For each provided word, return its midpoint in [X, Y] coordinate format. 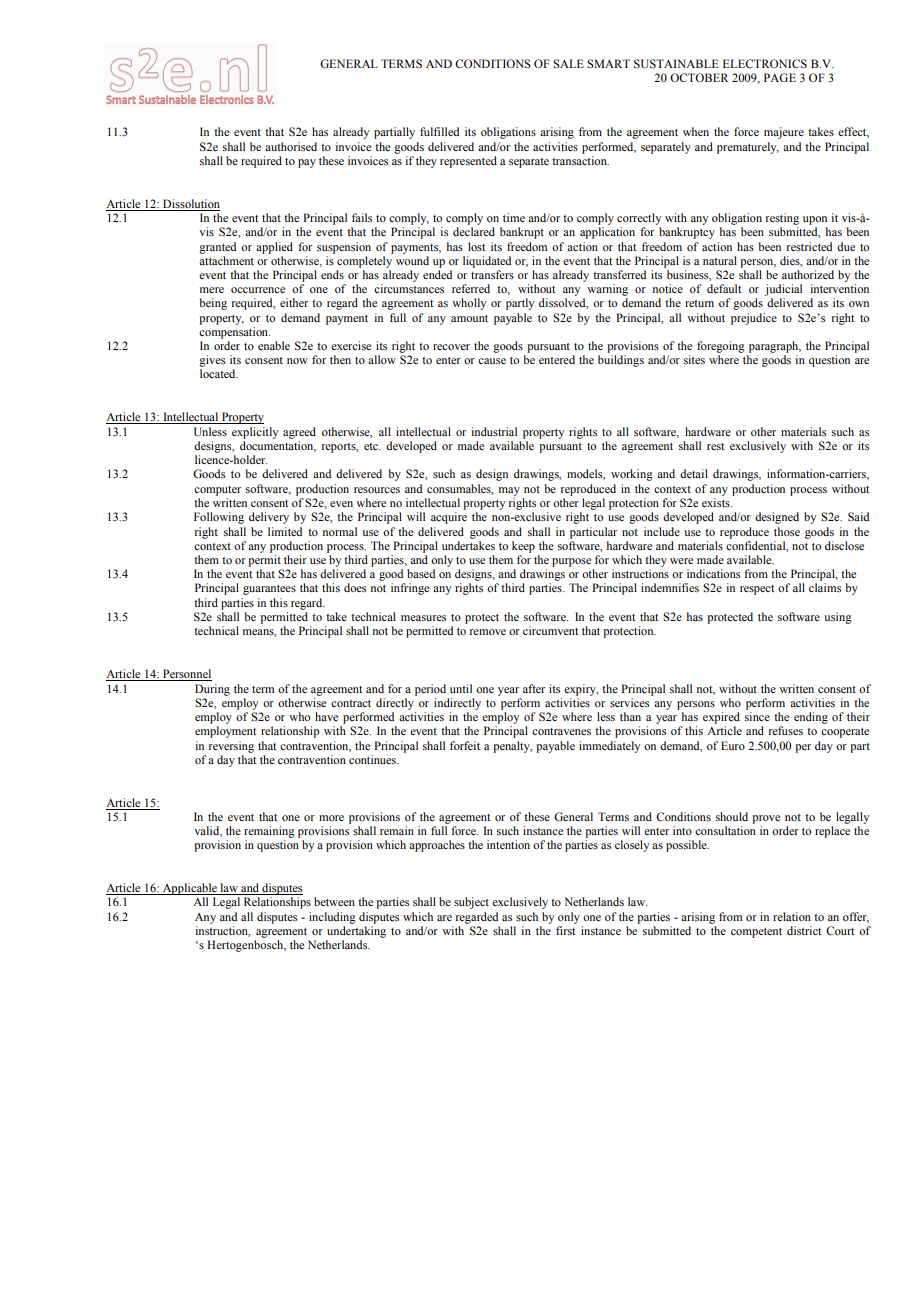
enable [274, 345]
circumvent [551, 630]
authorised [291, 146]
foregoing [721, 347]
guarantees [269, 590]
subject [471, 903]
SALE [568, 63]
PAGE [780, 78]
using [838, 618]
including [332, 918]
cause [492, 361]
